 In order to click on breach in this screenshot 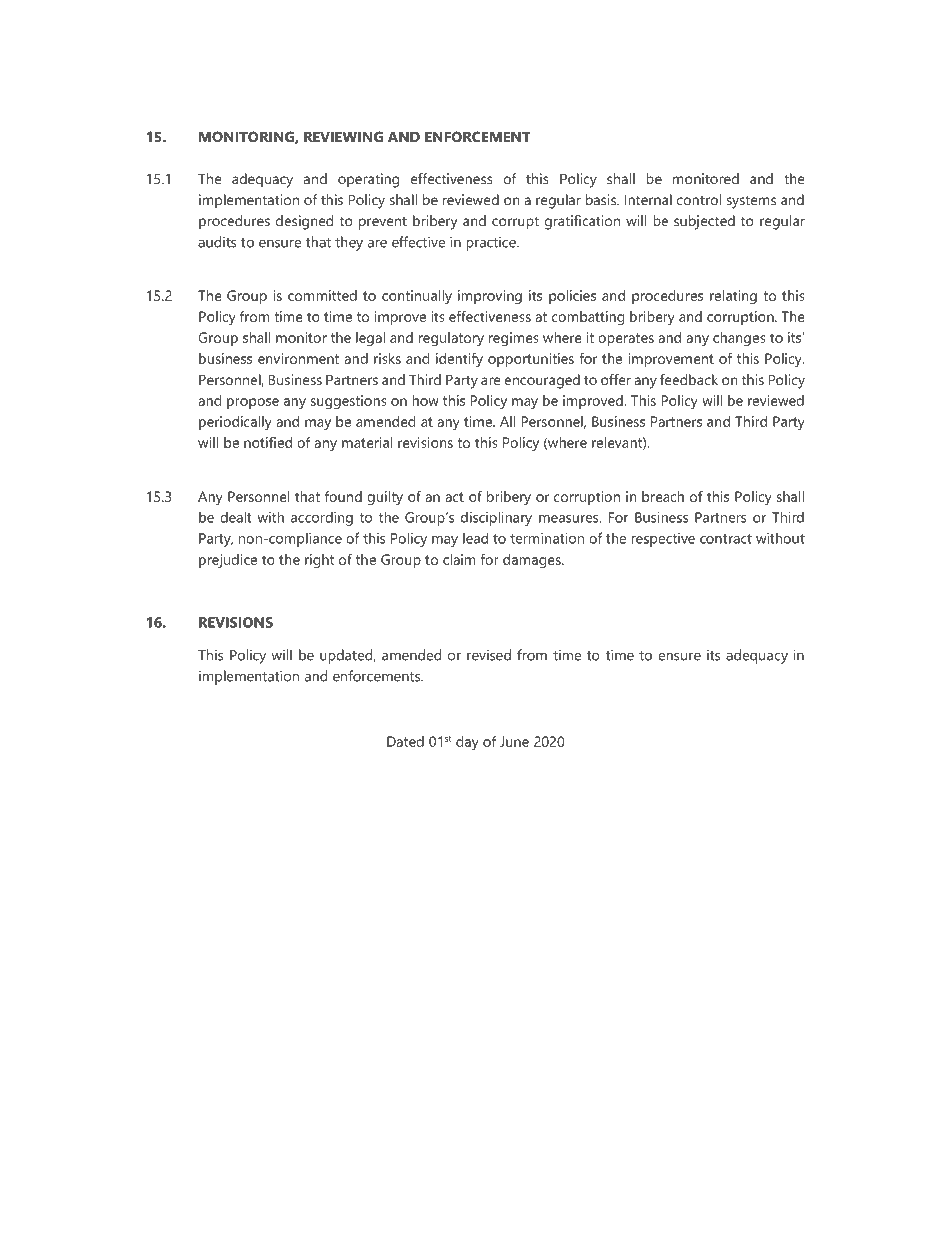, I will do `click(663, 496)`.
